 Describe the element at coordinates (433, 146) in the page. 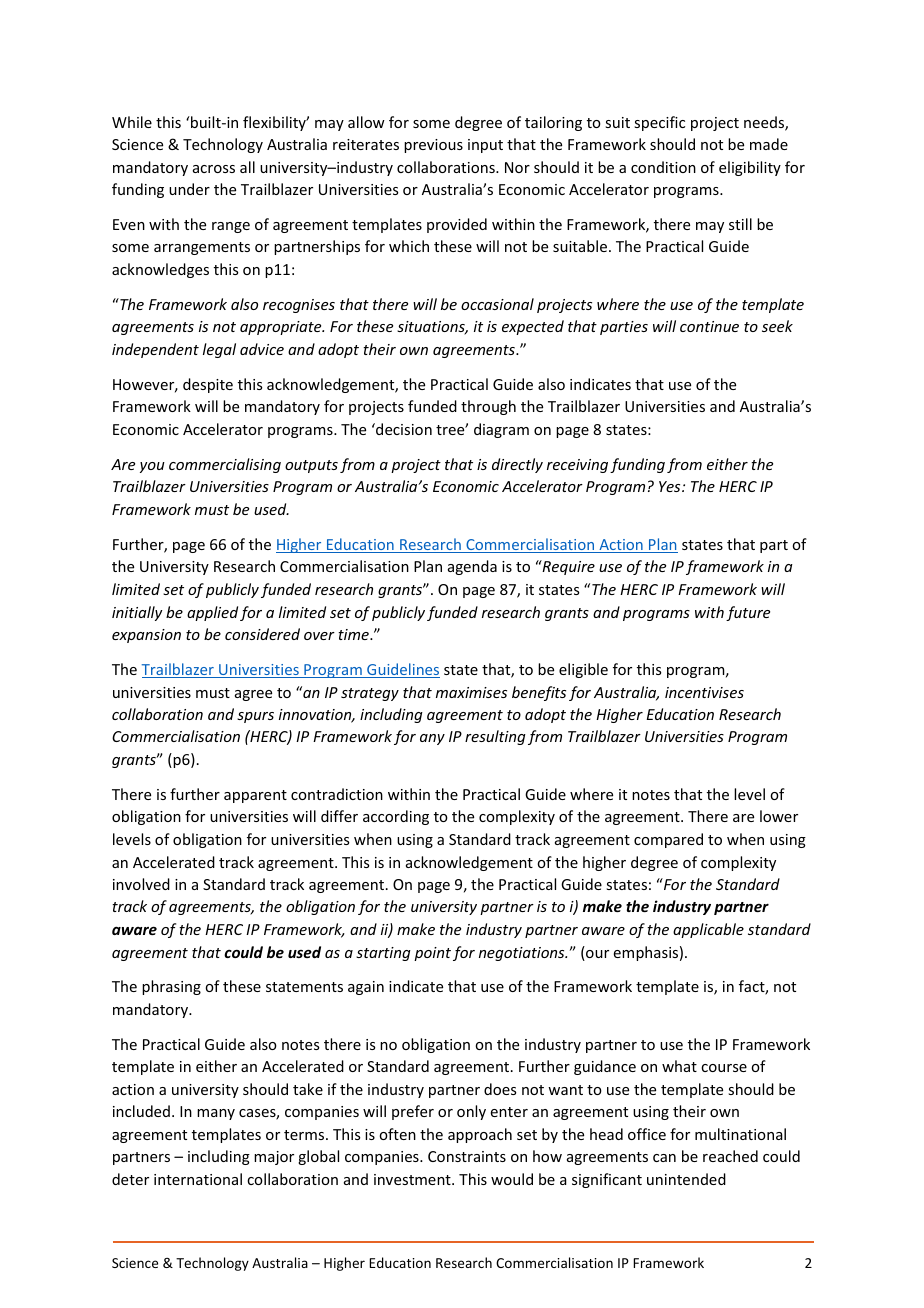

I see `previous` at that location.
